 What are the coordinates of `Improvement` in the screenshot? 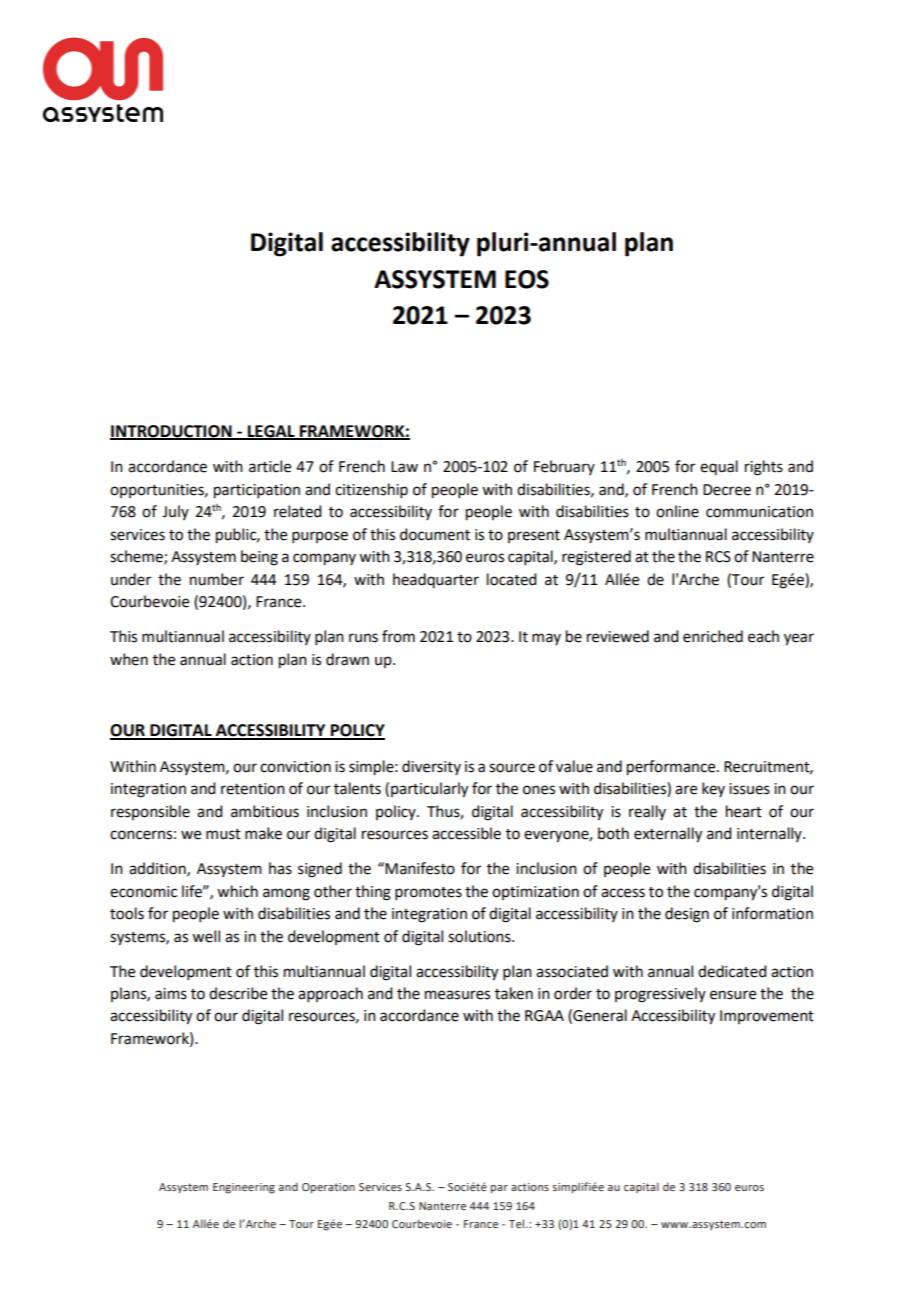 It's located at (767, 1017).
